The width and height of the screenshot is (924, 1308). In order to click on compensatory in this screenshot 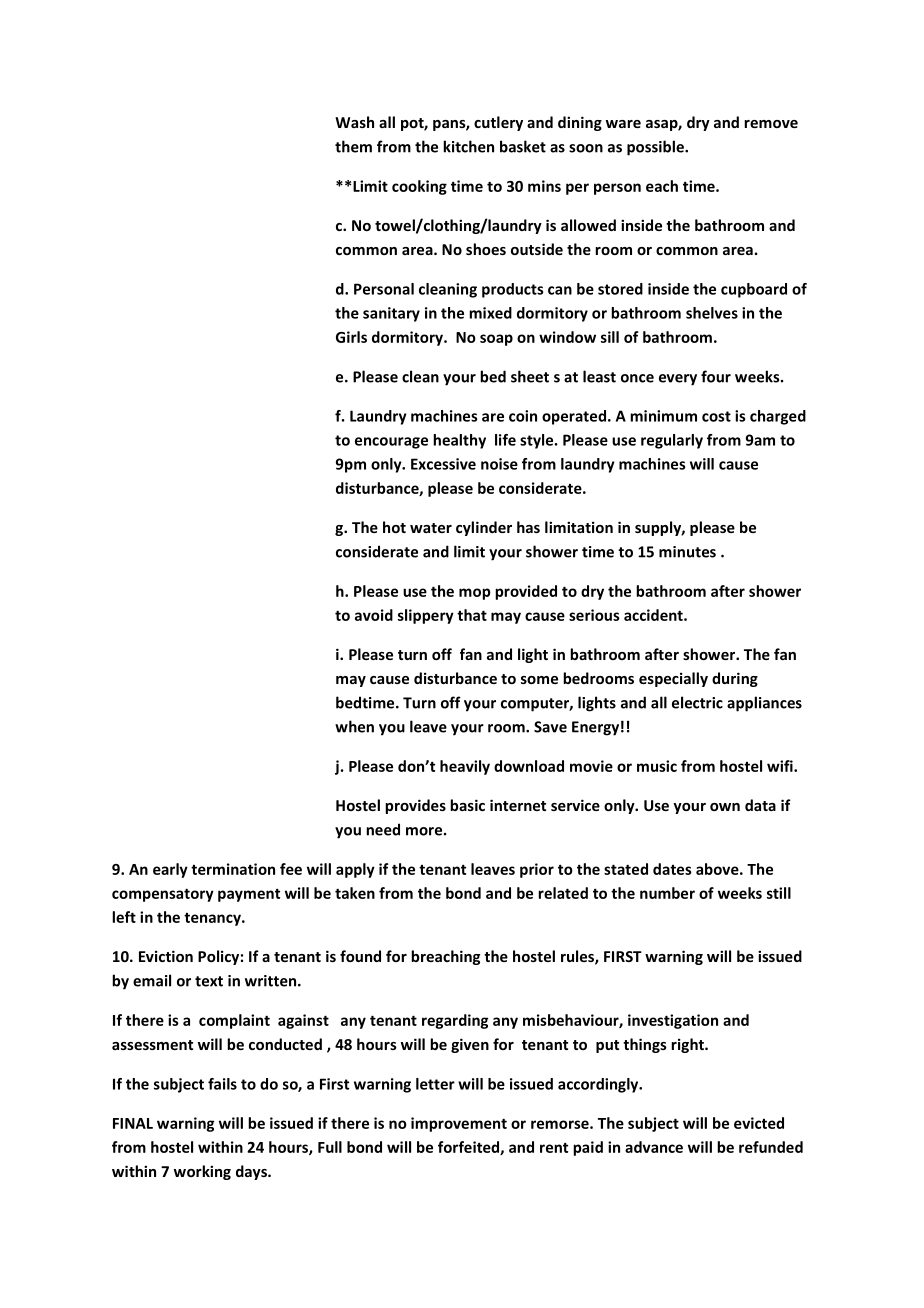, I will do `click(163, 895)`.
